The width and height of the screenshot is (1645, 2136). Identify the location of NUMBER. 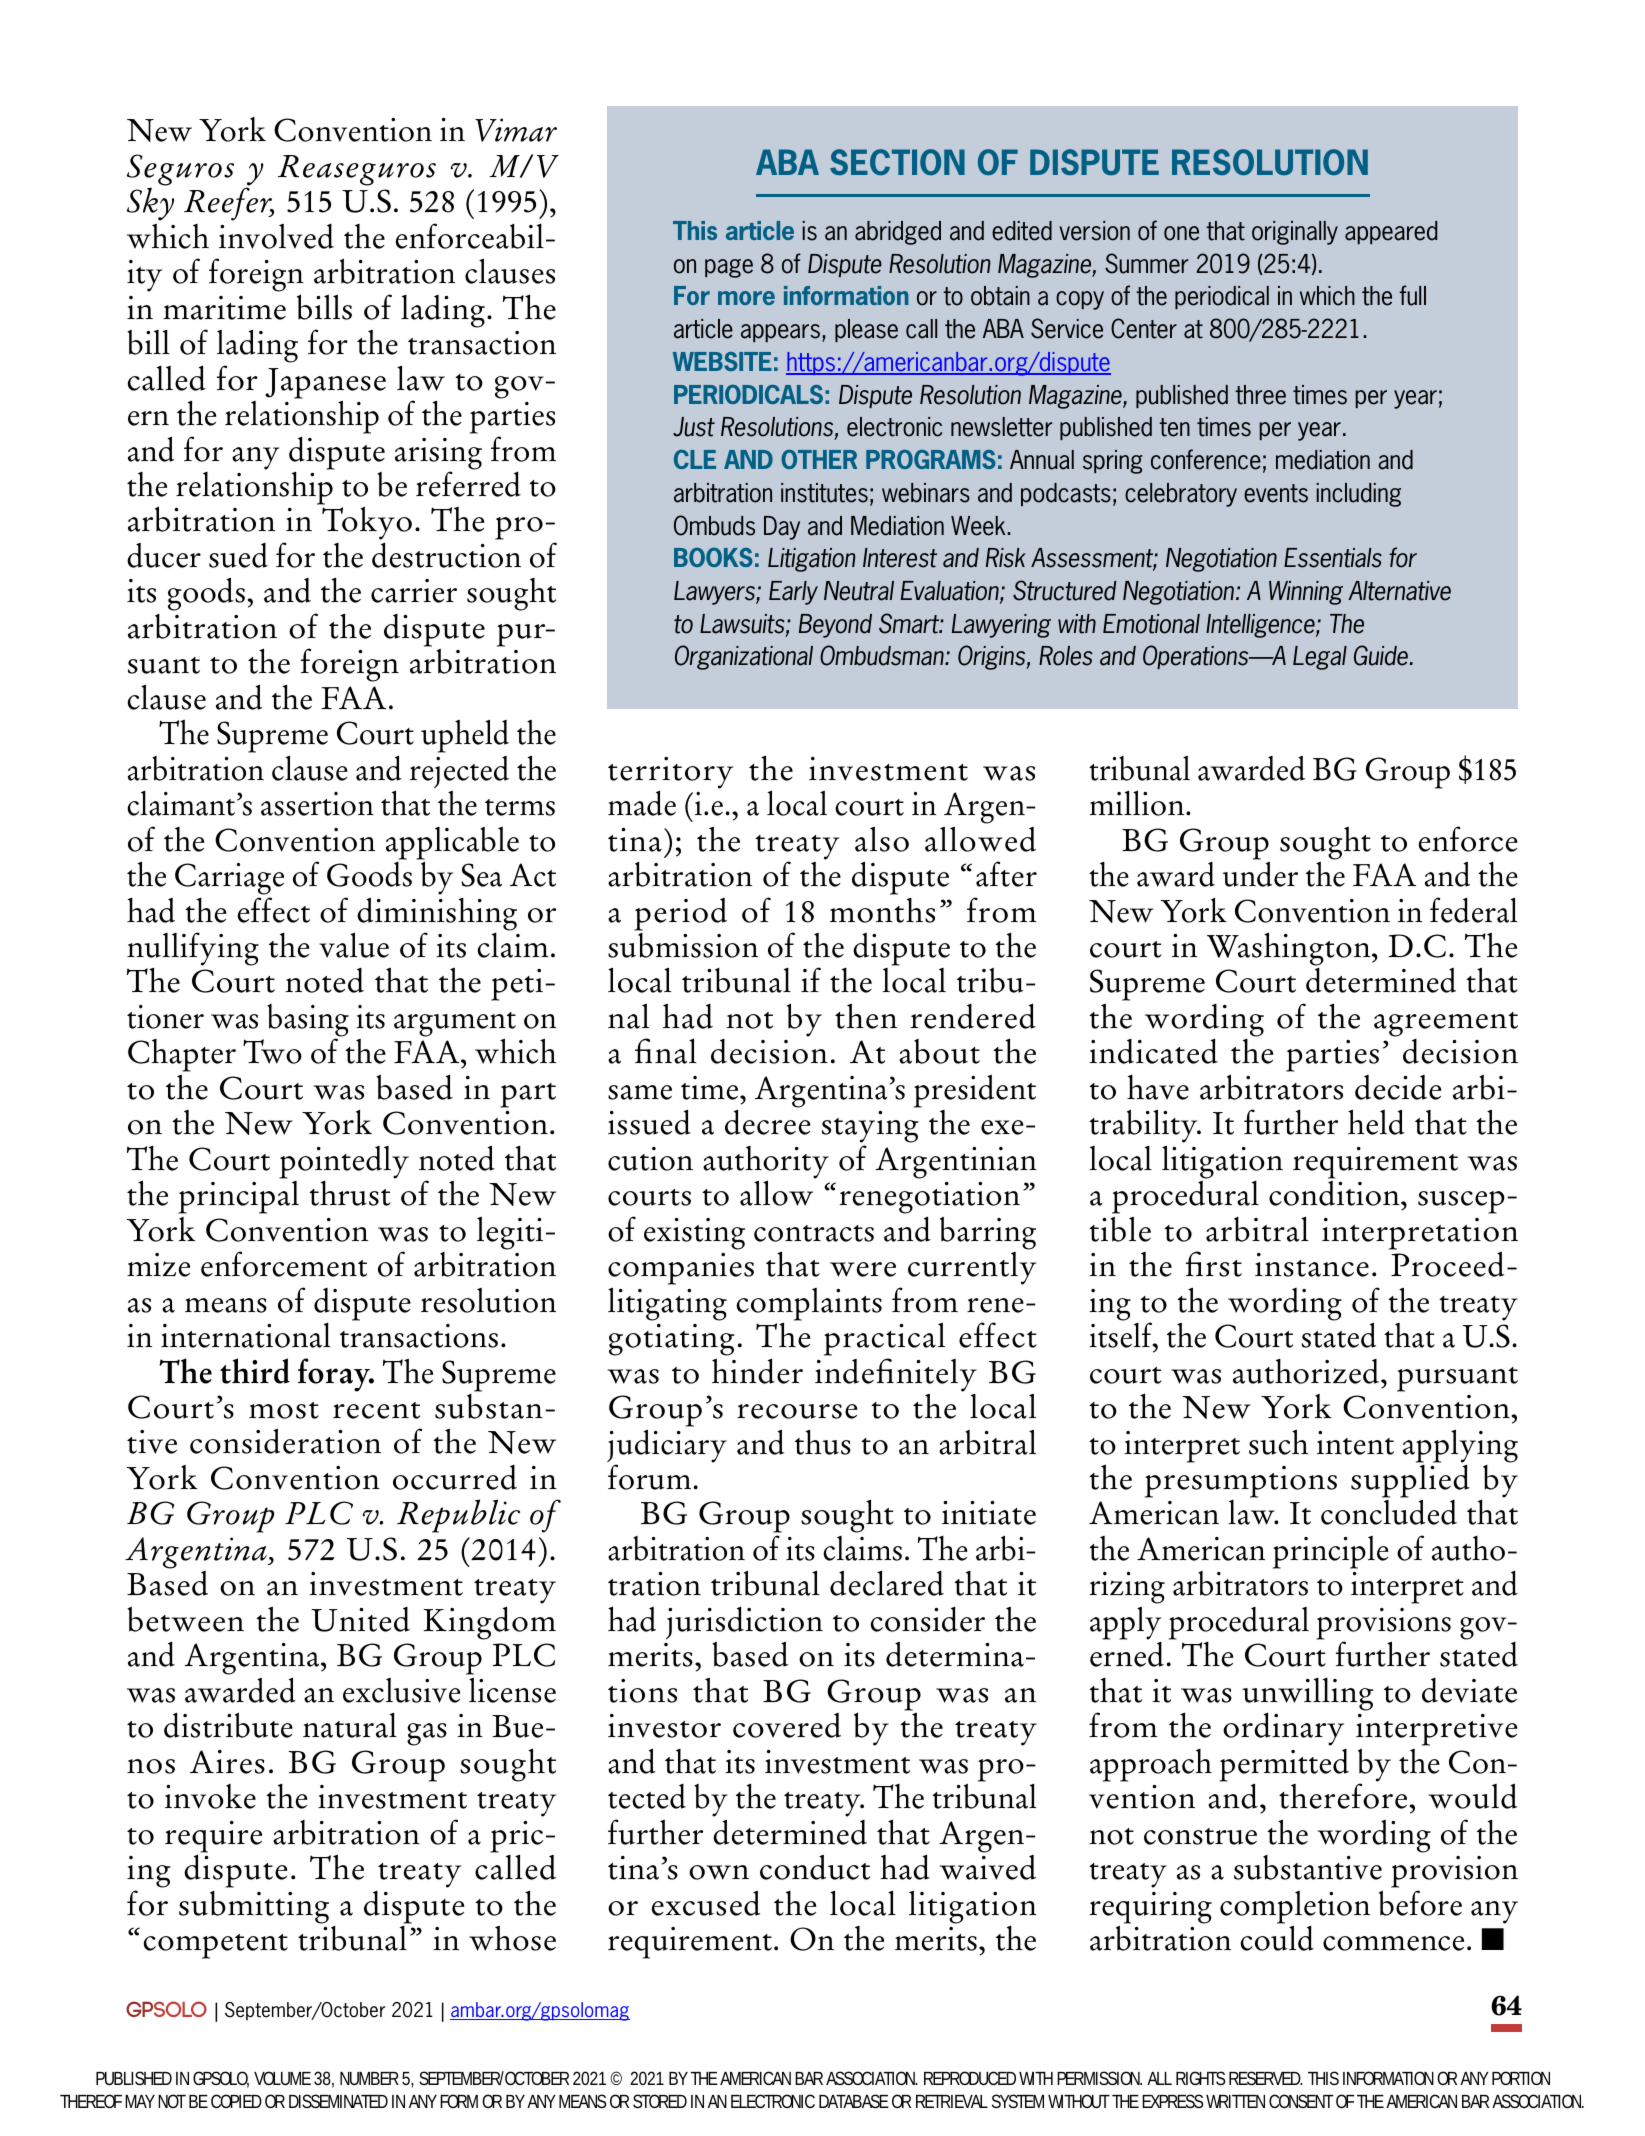
(369, 2078).
